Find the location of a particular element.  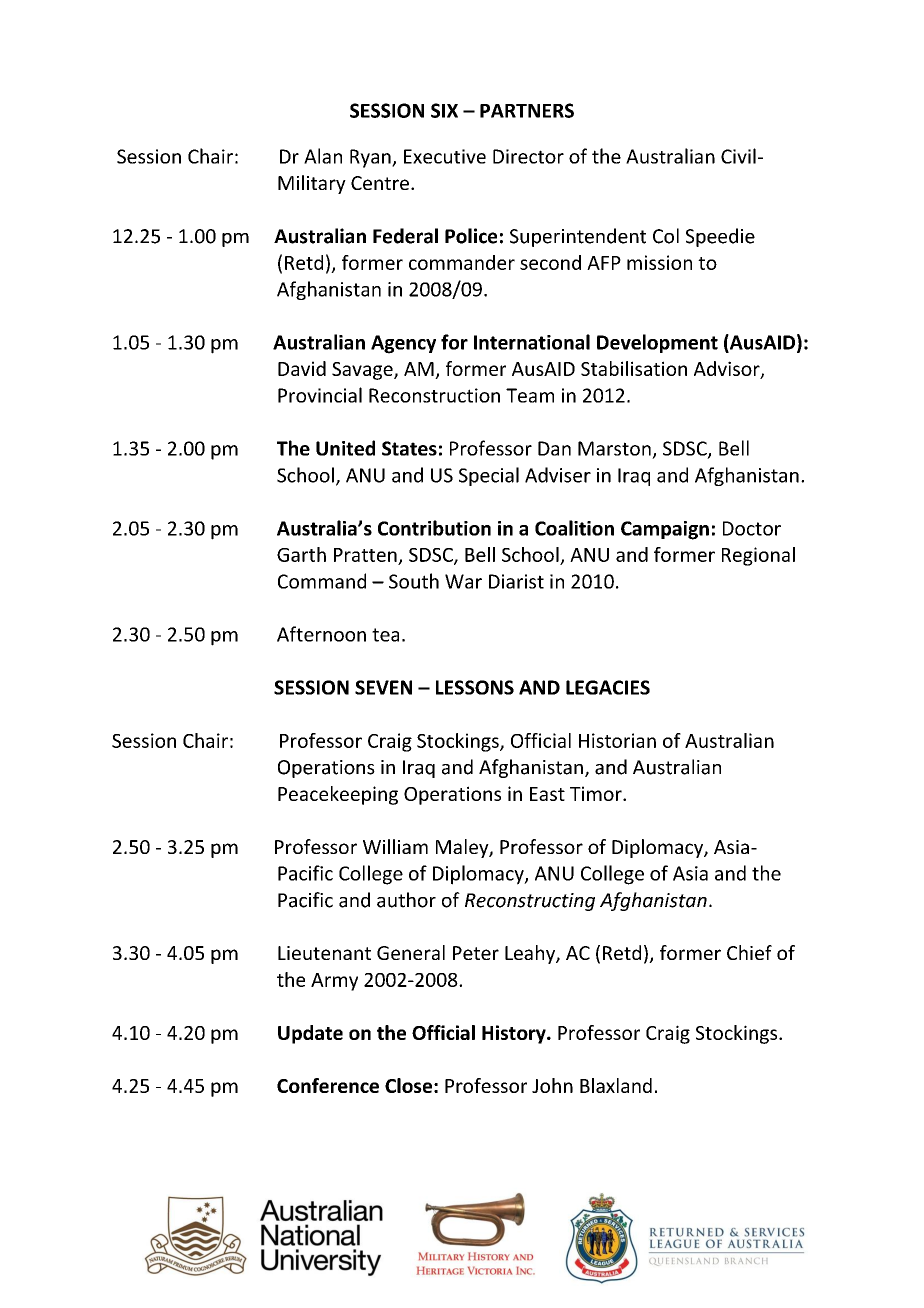

Historian is located at coordinates (617, 740).
